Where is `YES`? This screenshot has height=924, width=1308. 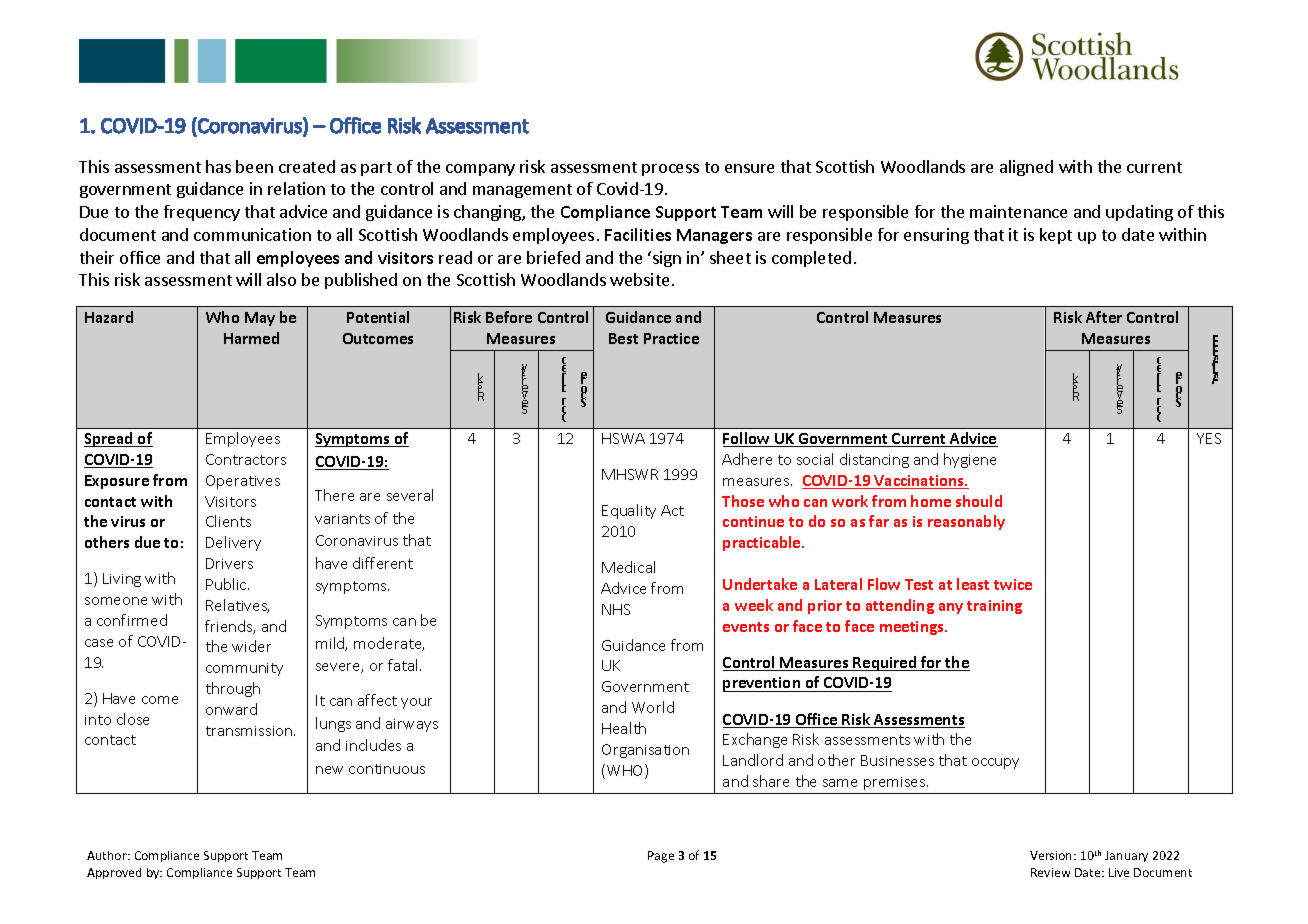 YES is located at coordinates (1209, 438).
